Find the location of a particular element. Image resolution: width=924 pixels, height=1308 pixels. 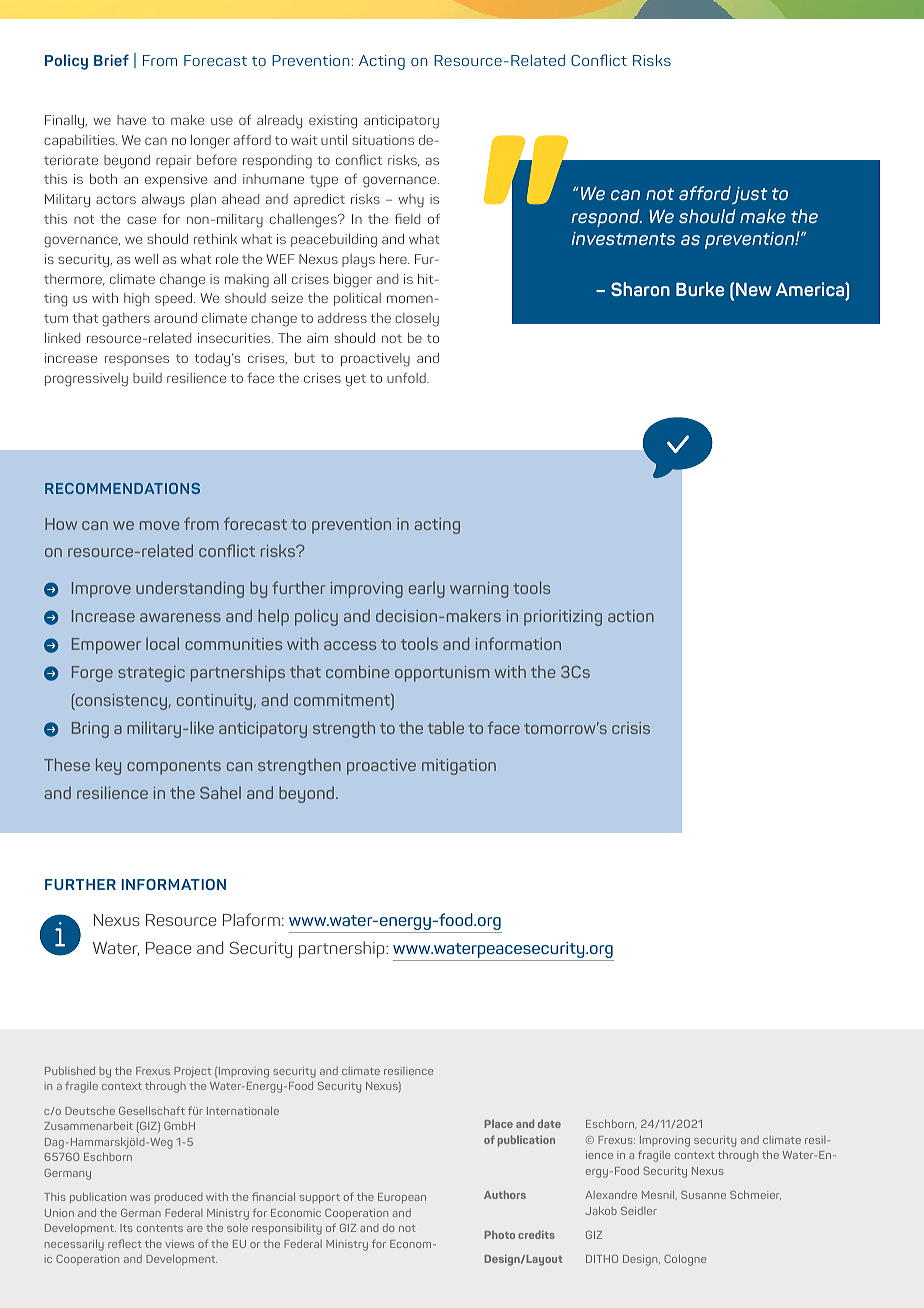

repair is located at coordinates (174, 161).
